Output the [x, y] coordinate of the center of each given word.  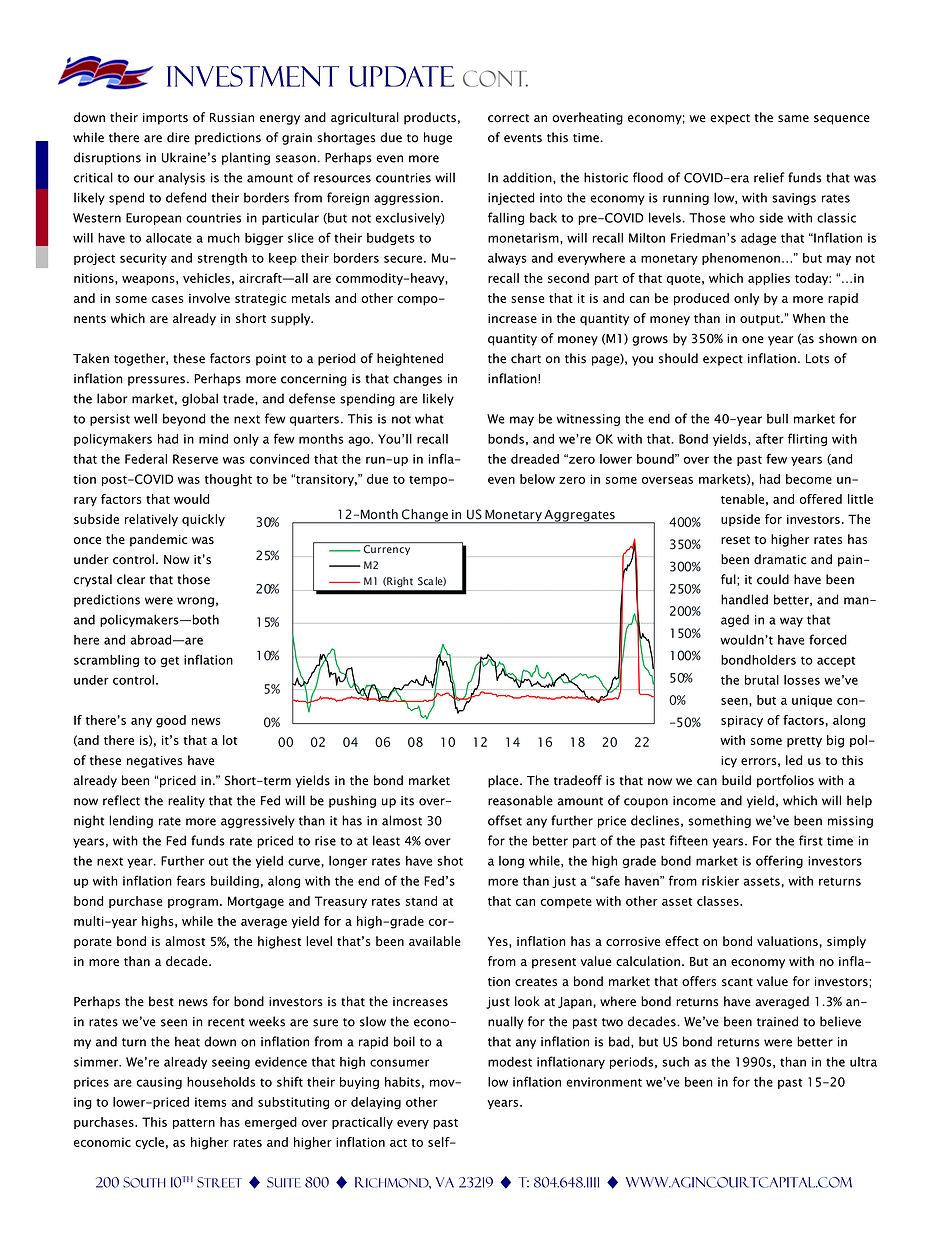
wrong [195, 602]
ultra [863, 1062]
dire [178, 137]
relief [769, 177]
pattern [194, 1124]
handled [744, 599]
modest [510, 1062]
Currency [387, 550]
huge [438, 138]
